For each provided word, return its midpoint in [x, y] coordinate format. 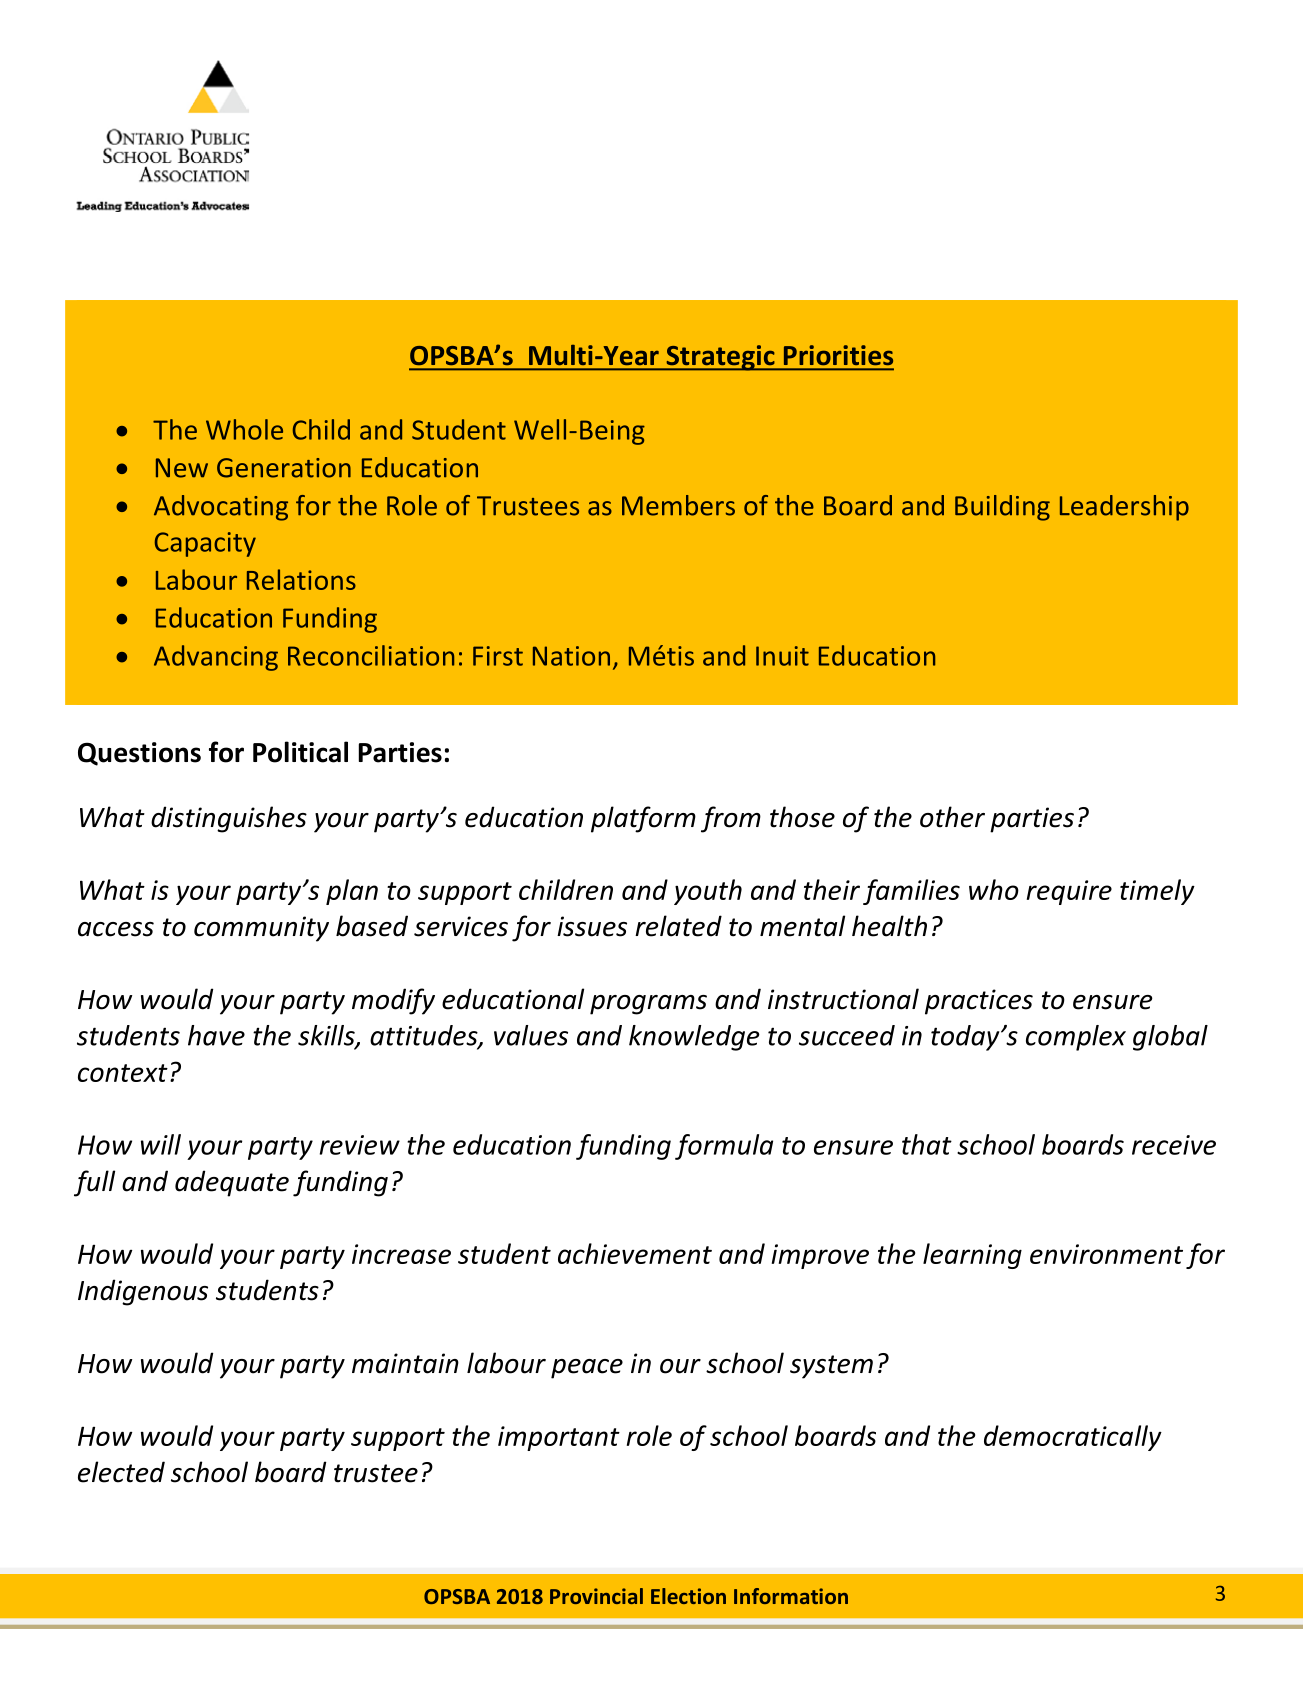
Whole [244, 429]
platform [643, 819]
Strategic [720, 358]
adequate [232, 1183]
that [927, 1144]
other [952, 817]
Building [1002, 508]
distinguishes [229, 819]
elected [121, 1472]
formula [724, 1147]
